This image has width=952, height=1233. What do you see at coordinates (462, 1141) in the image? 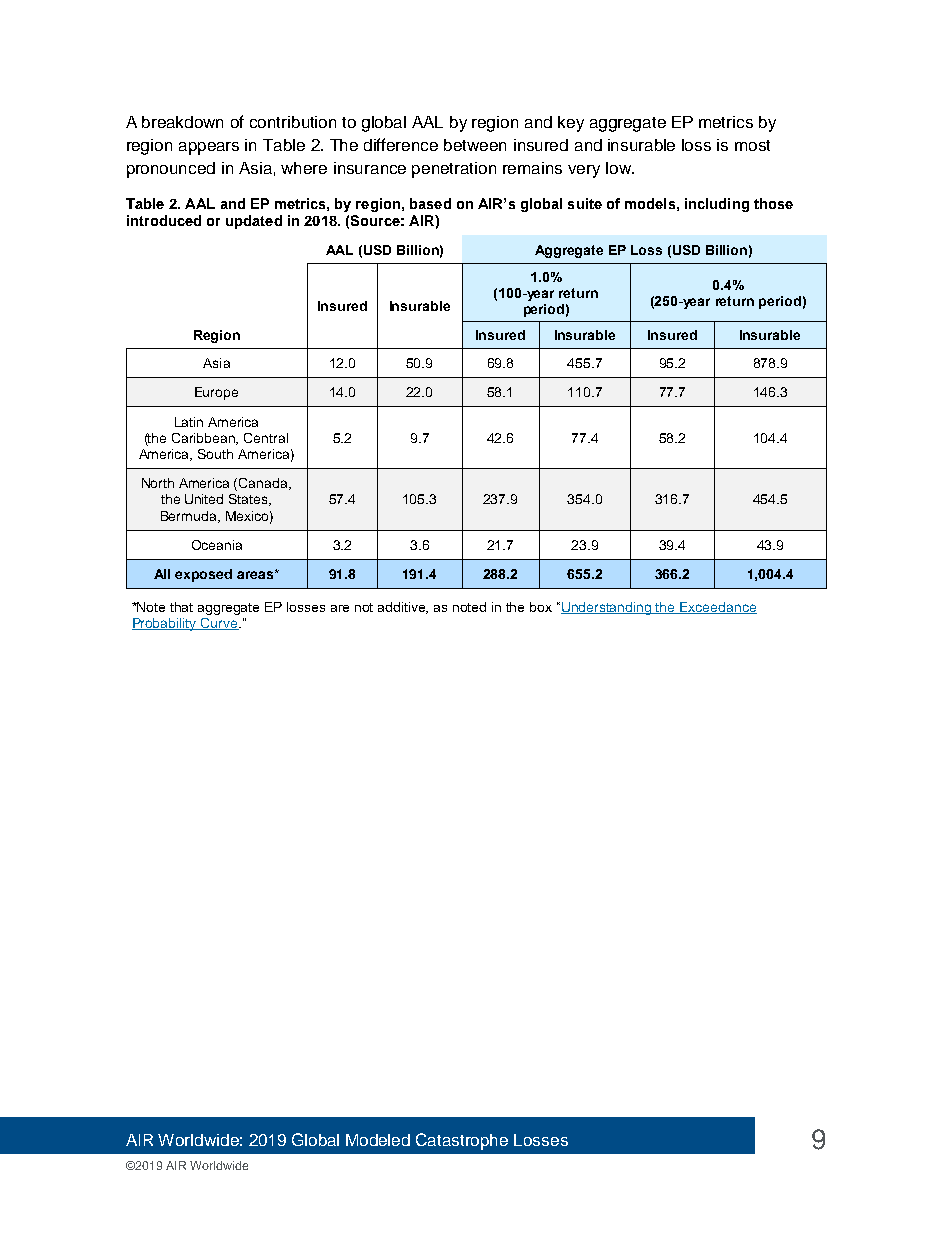
I see `Catastrophe` at bounding box center [462, 1141].
